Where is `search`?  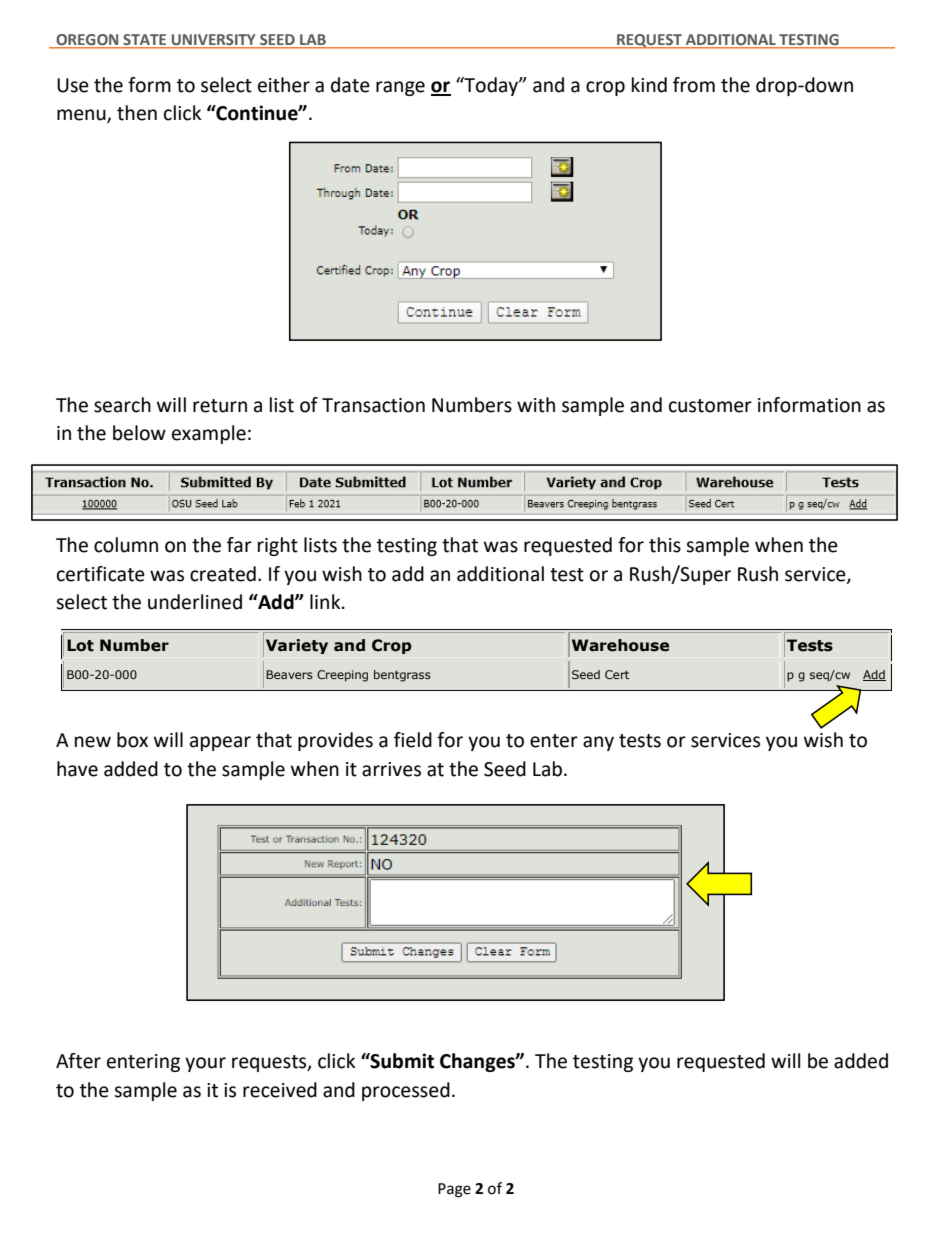
search is located at coordinates (122, 405).
